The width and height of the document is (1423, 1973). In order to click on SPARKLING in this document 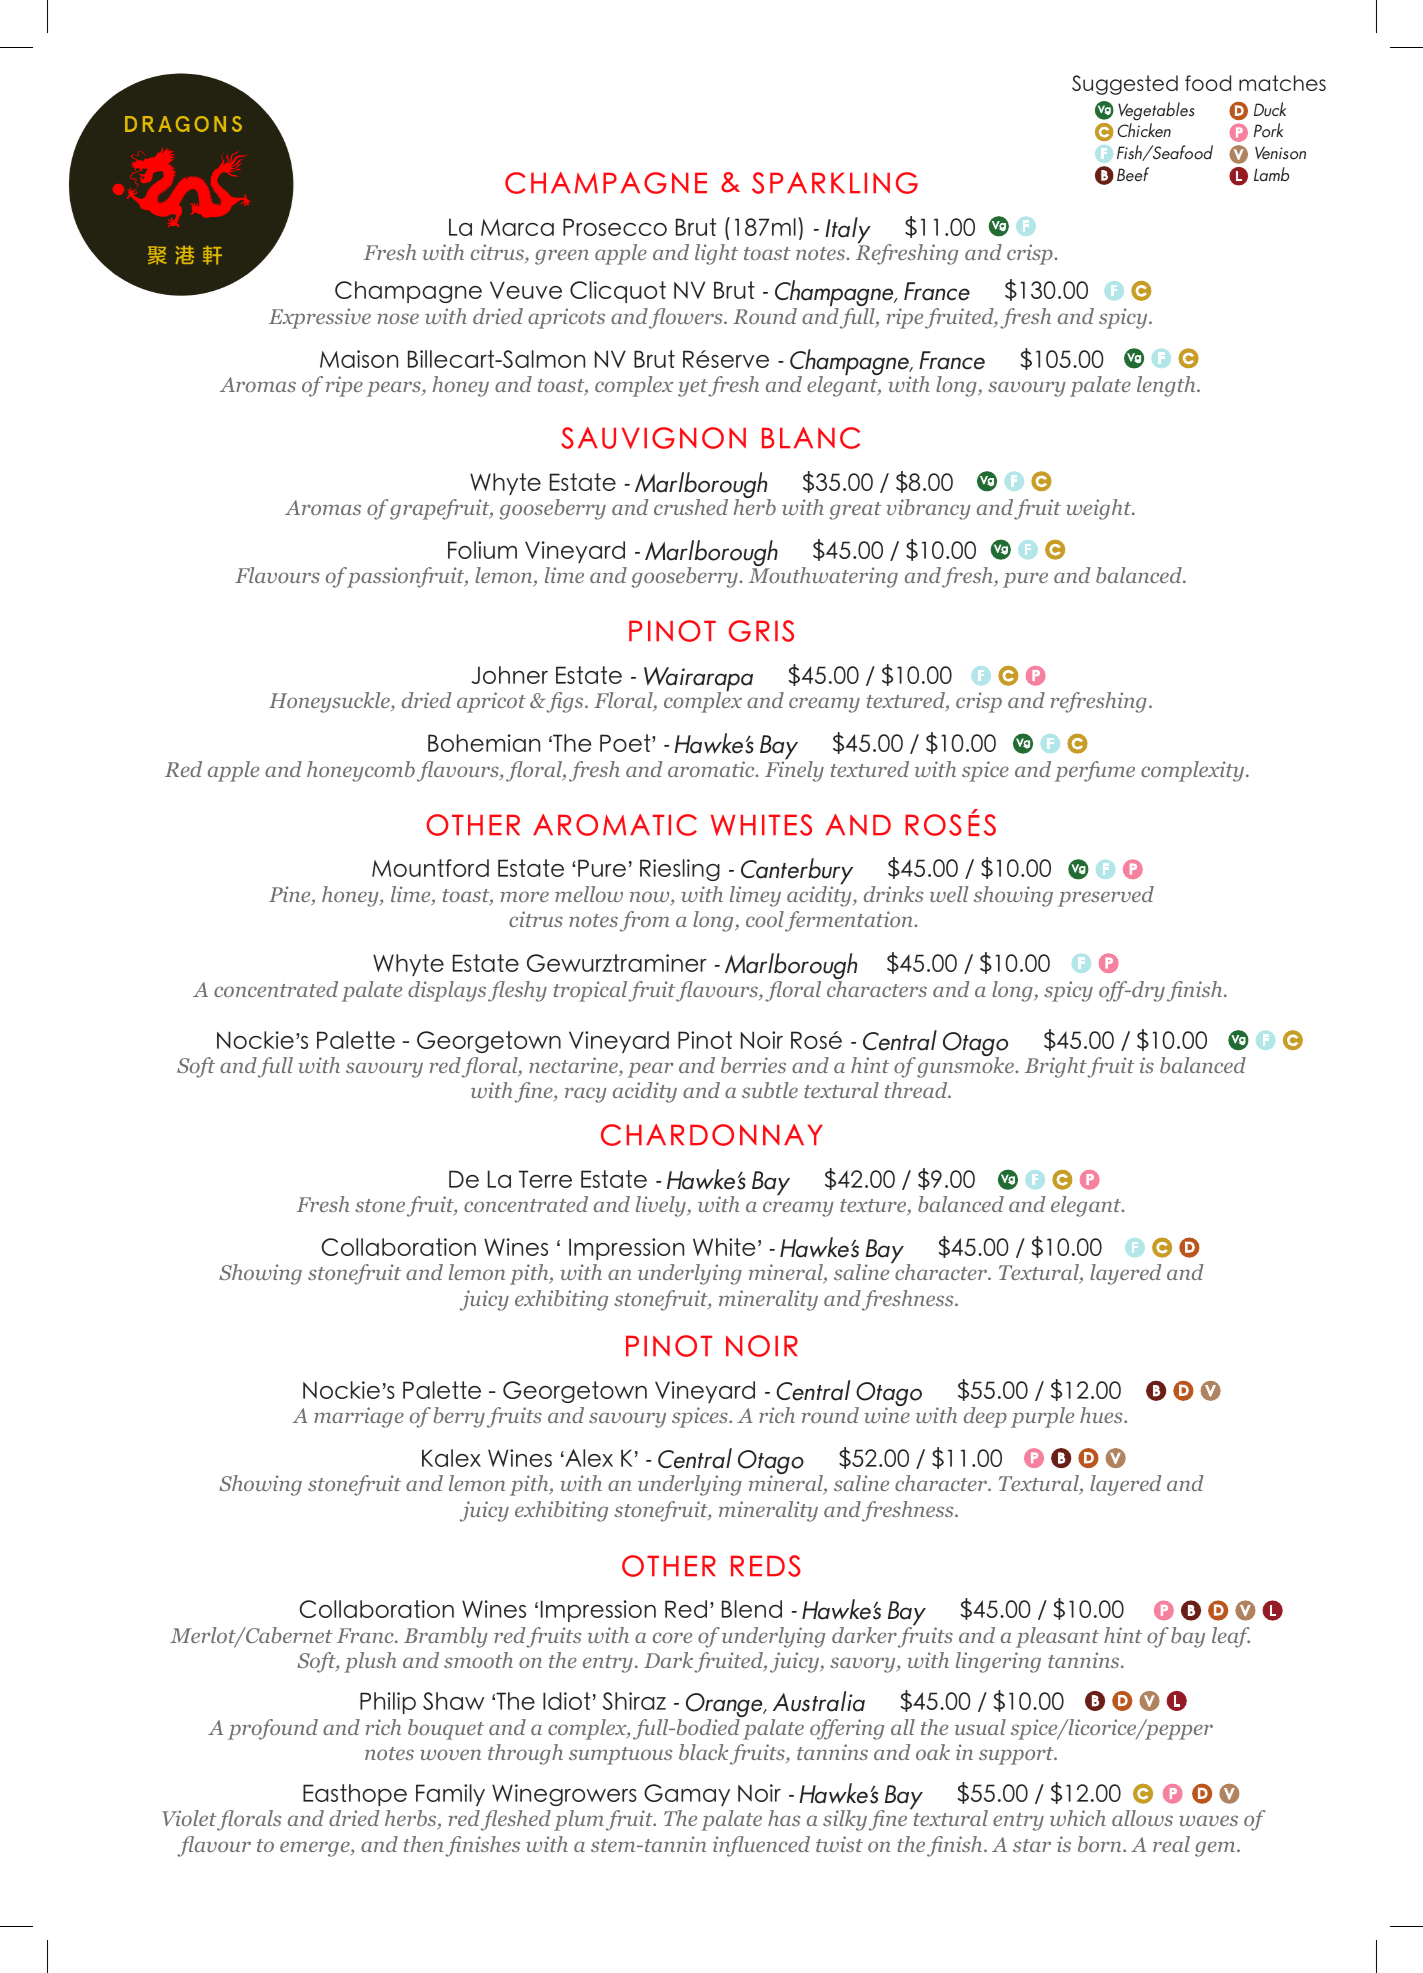, I will do `click(835, 183)`.
